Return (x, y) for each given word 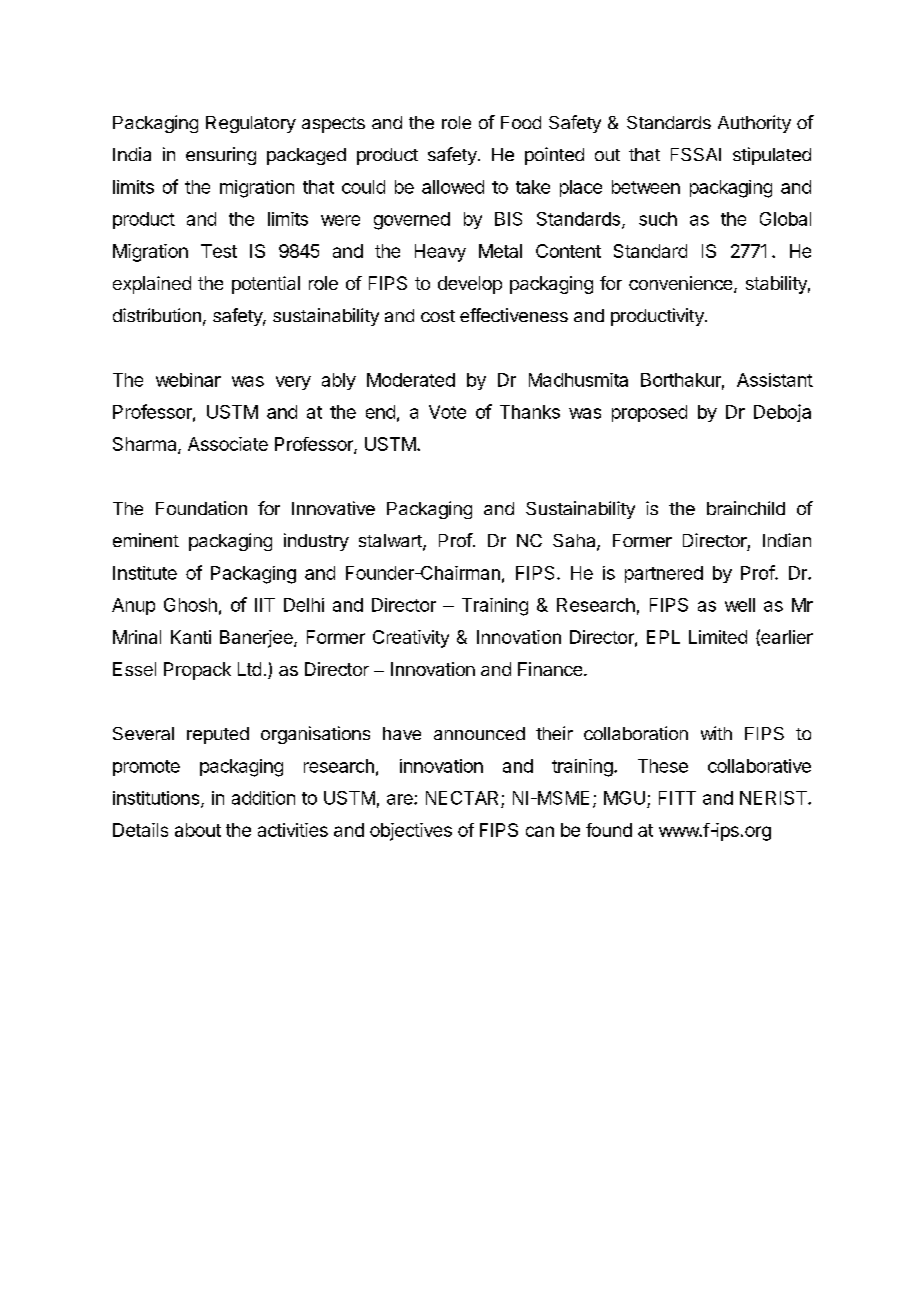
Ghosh (190, 605)
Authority (754, 124)
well (740, 605)
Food (521, 122)
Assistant (775, 380)
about (198, 830)
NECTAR (462, 798)
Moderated (411, 380)
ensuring (221, 156)
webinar (188, 380)
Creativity (411, 639)
